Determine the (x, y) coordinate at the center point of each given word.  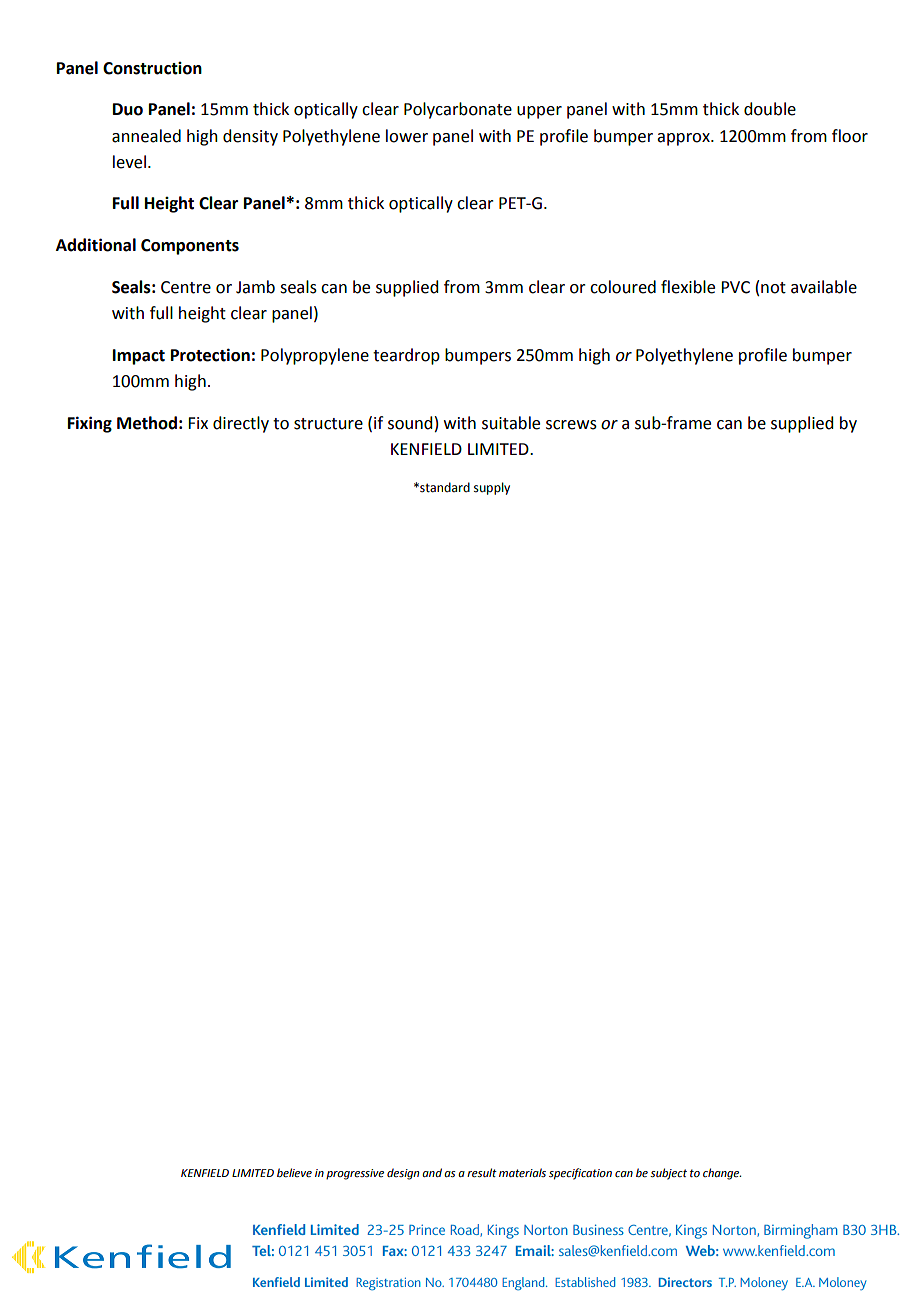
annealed (146, 136)
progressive (355, 1174)
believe (294, 1172)
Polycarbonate (458, 110)
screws (571, 425)
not (773, 288)
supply (492, 488)
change (722, 1174)
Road (466, 1230)
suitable (511, 423)
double (770, 109)
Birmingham (800, 1231)
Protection (210, 355)
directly (241, 424)
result (482, 1173)
